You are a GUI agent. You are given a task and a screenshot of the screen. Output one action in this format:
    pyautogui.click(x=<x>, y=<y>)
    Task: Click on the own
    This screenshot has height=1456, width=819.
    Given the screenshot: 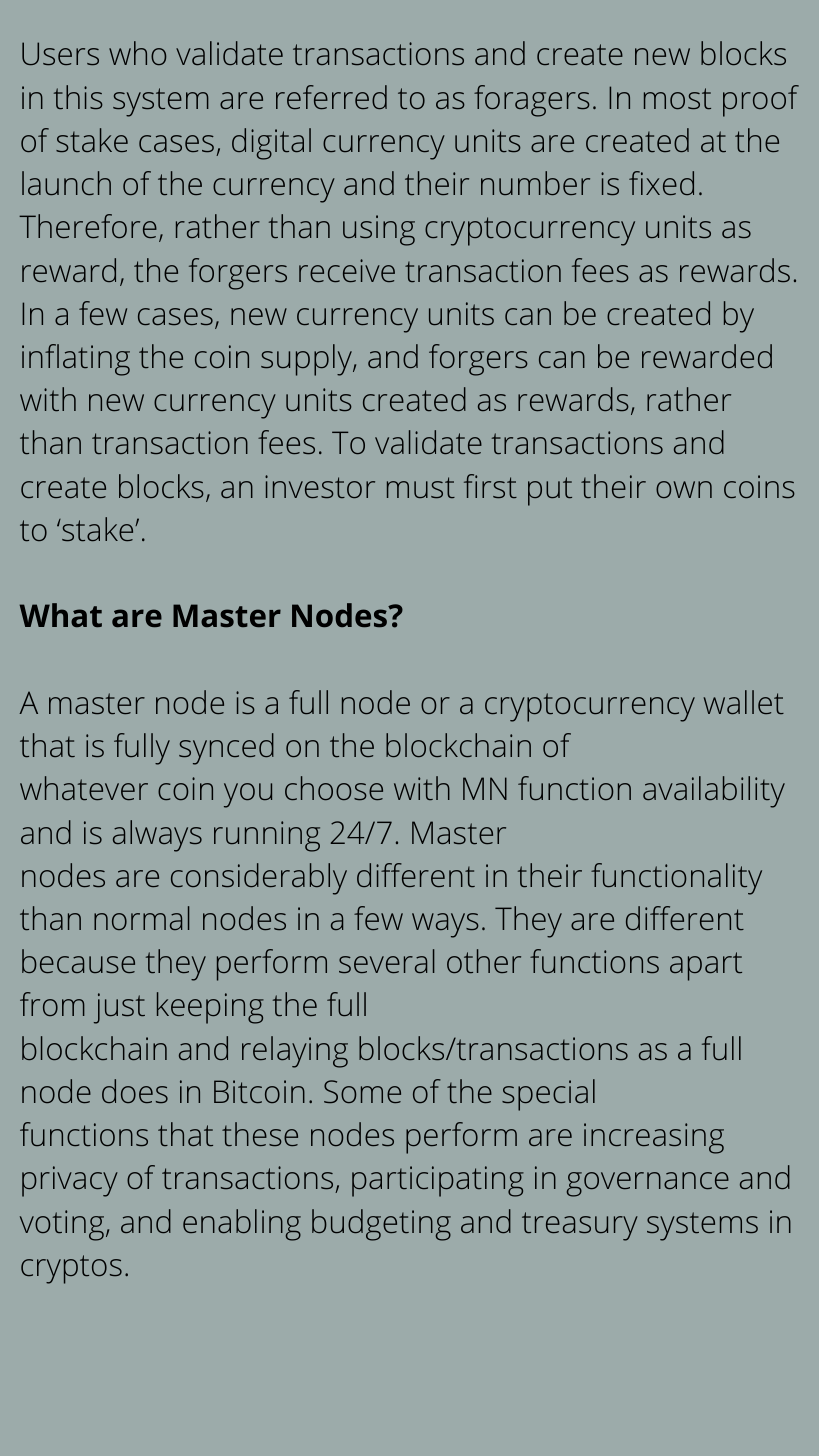 What is the action you would take?
    pyautogui.click(x=684, y=489)
